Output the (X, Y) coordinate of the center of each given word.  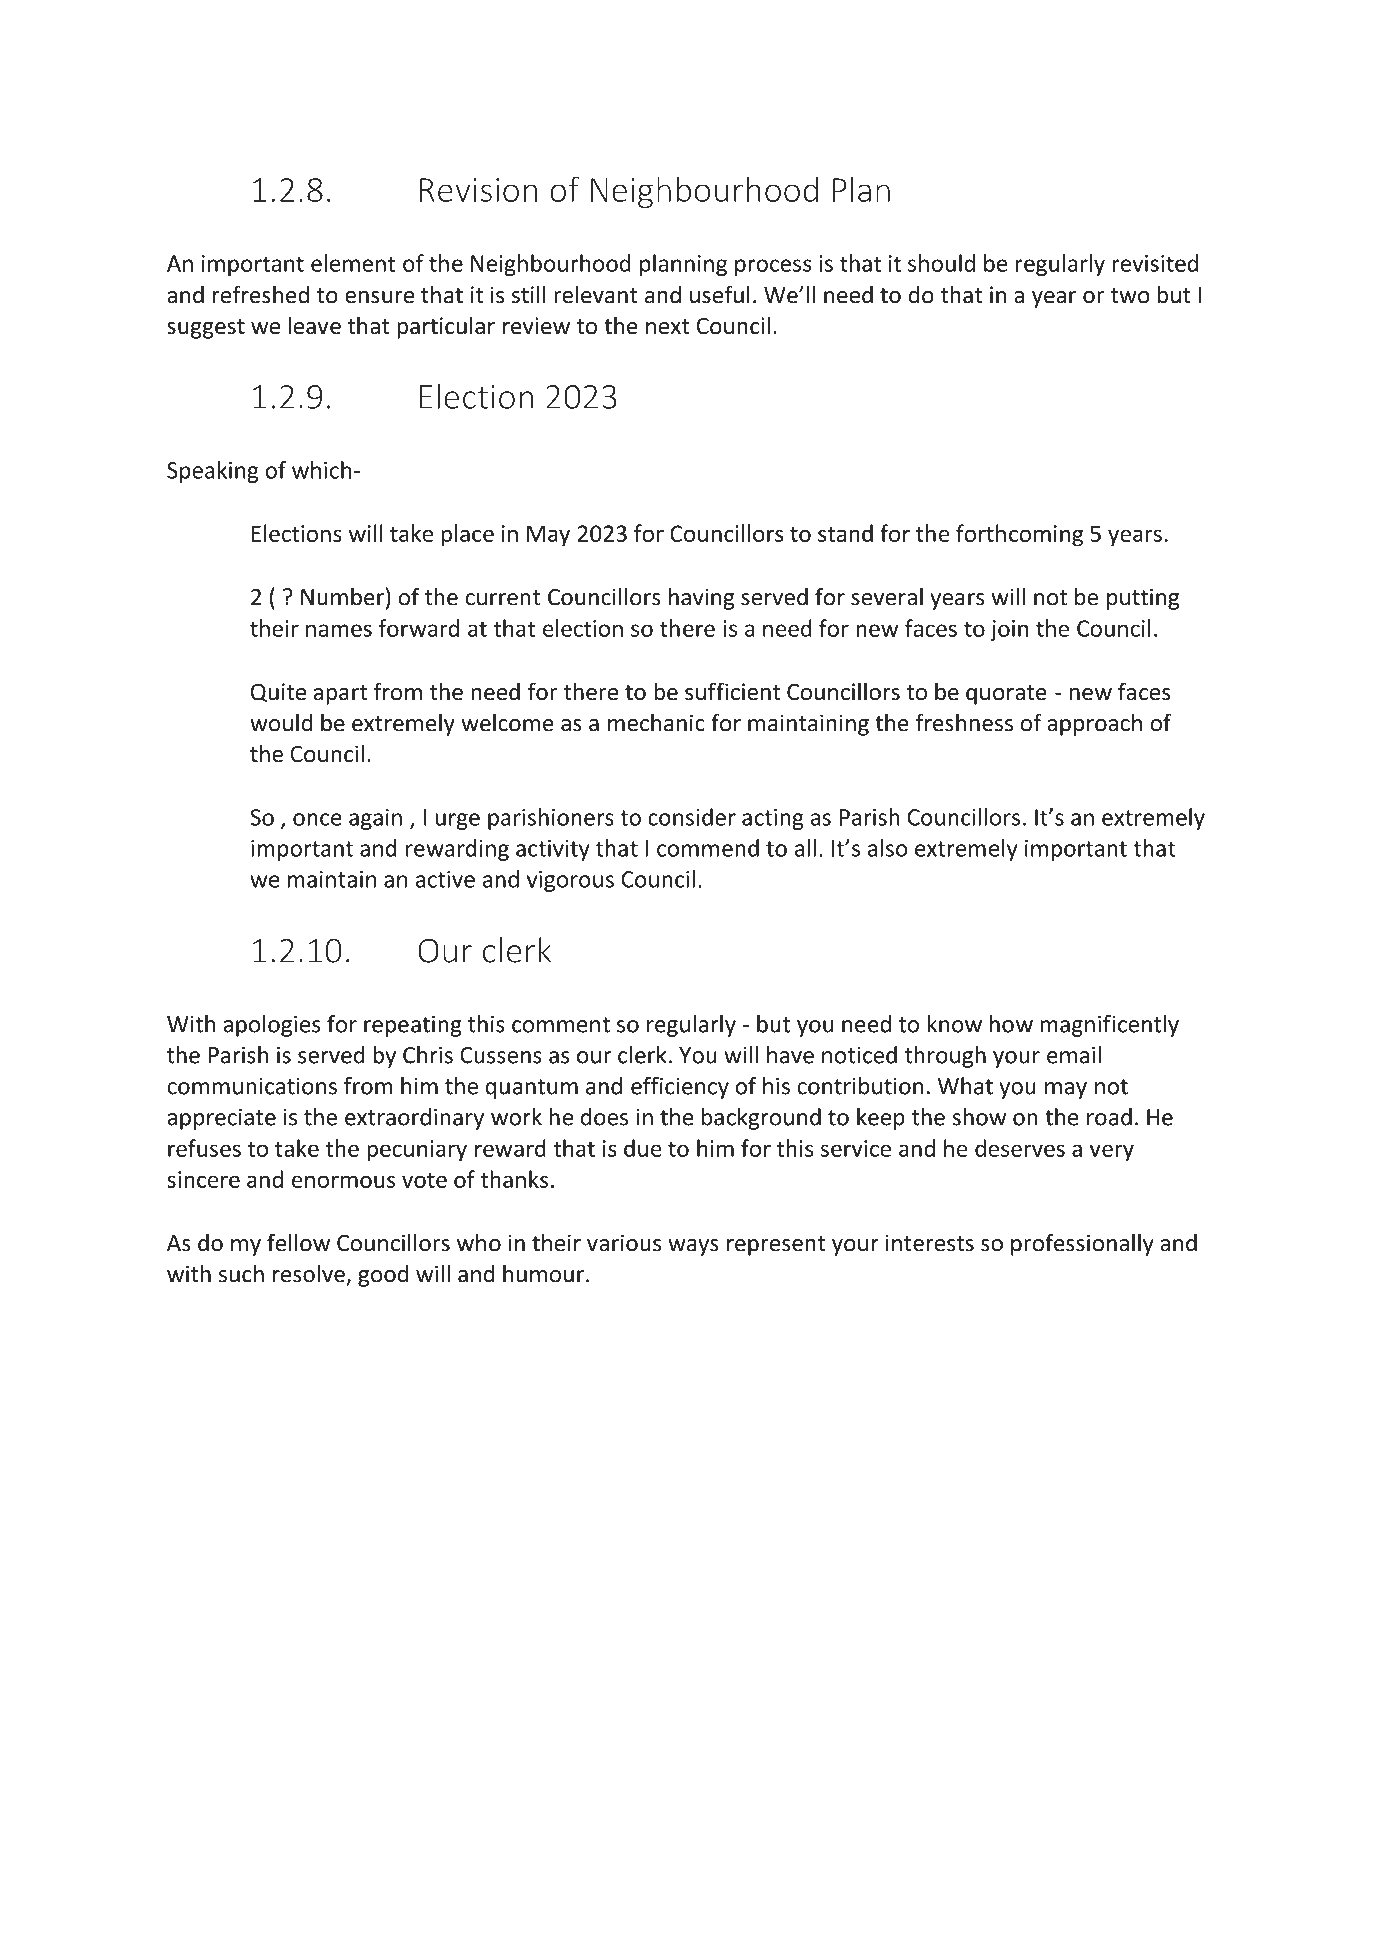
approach (1094, 724)
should (941, 263)
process (773, 267)
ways (693, 1247)
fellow (298, 1242)
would (281, 722)
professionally (1082, 1244)
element (353, 263)
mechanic (656, 722)
